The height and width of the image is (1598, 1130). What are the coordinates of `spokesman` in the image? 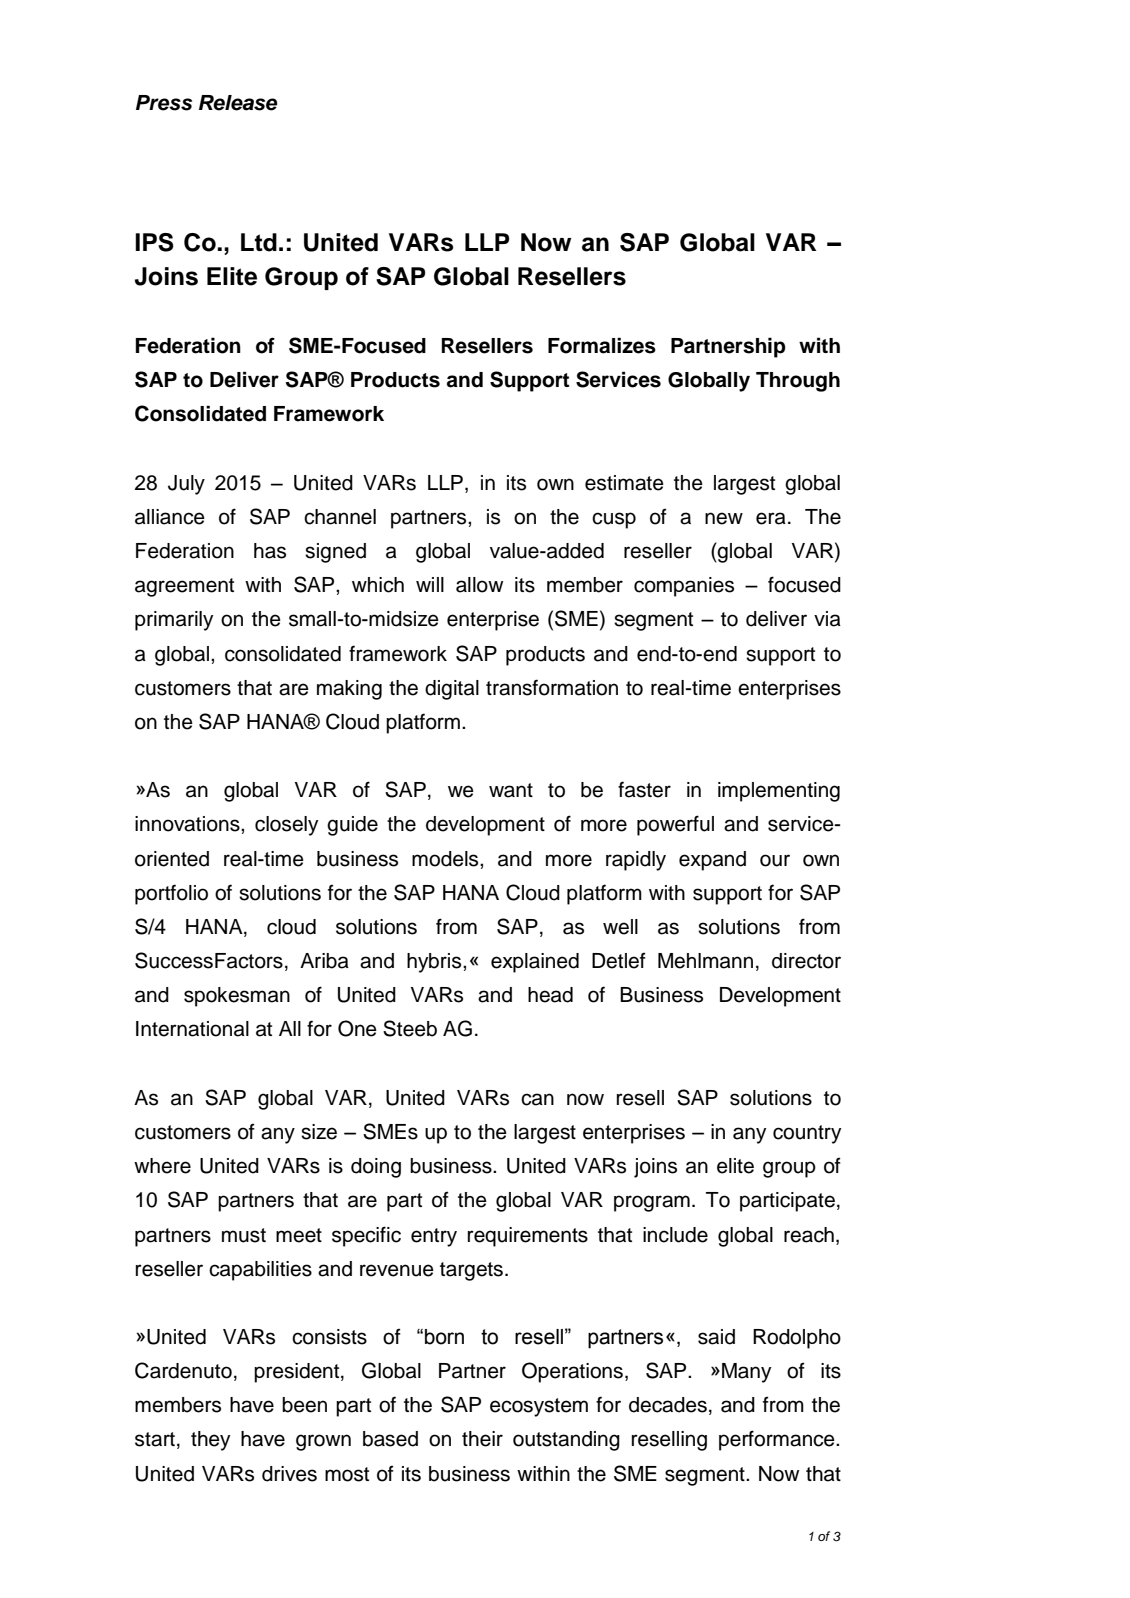 It's located at (237, 997).
